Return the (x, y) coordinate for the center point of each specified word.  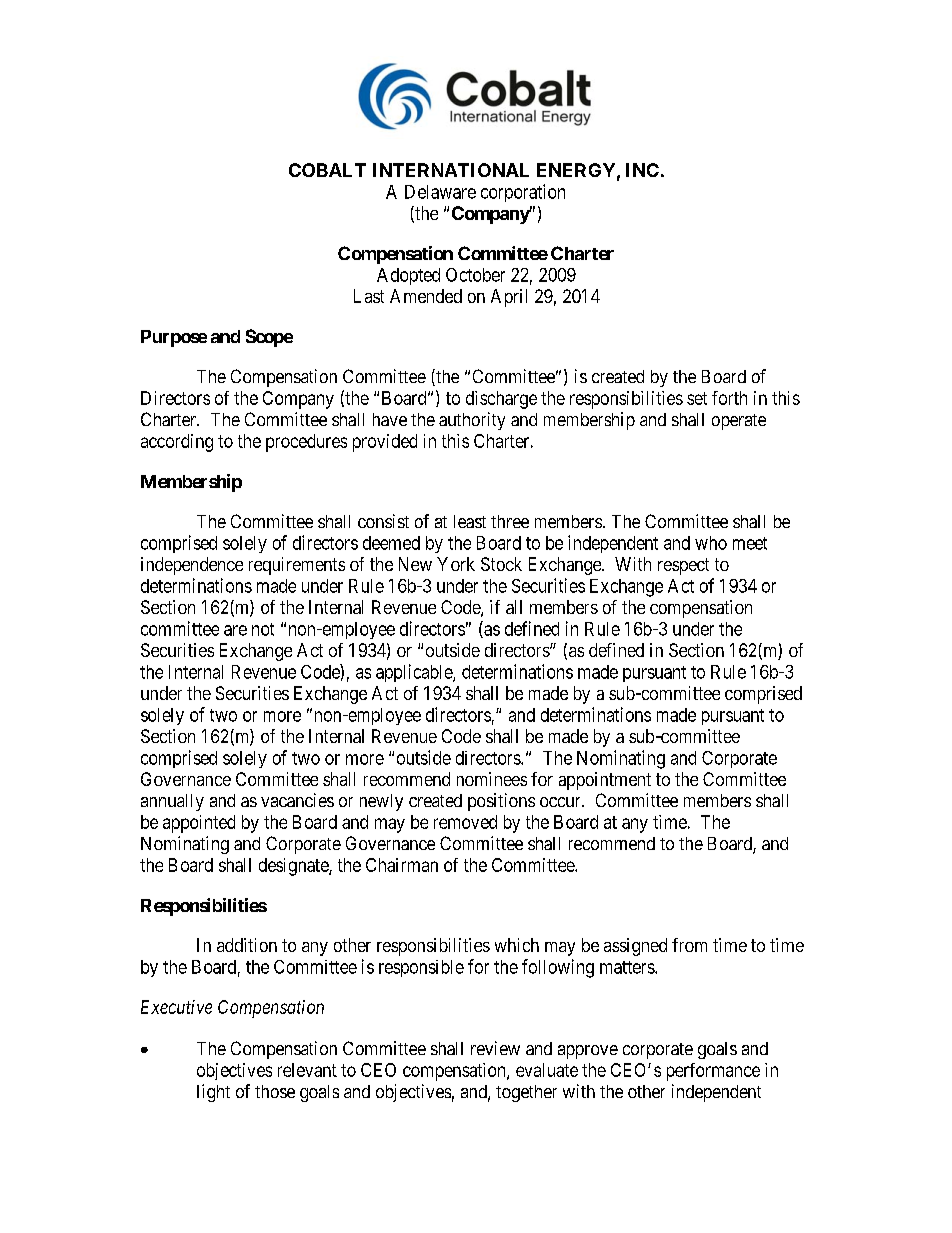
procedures (306, 443)
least (470, 521)
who (711, 543)
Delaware (440, 192)
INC (642, 170)
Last (369, 296)
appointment (605, 781)
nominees (492, 779)
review (495, 1048)
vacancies (297, 800)
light (213, 1093)
